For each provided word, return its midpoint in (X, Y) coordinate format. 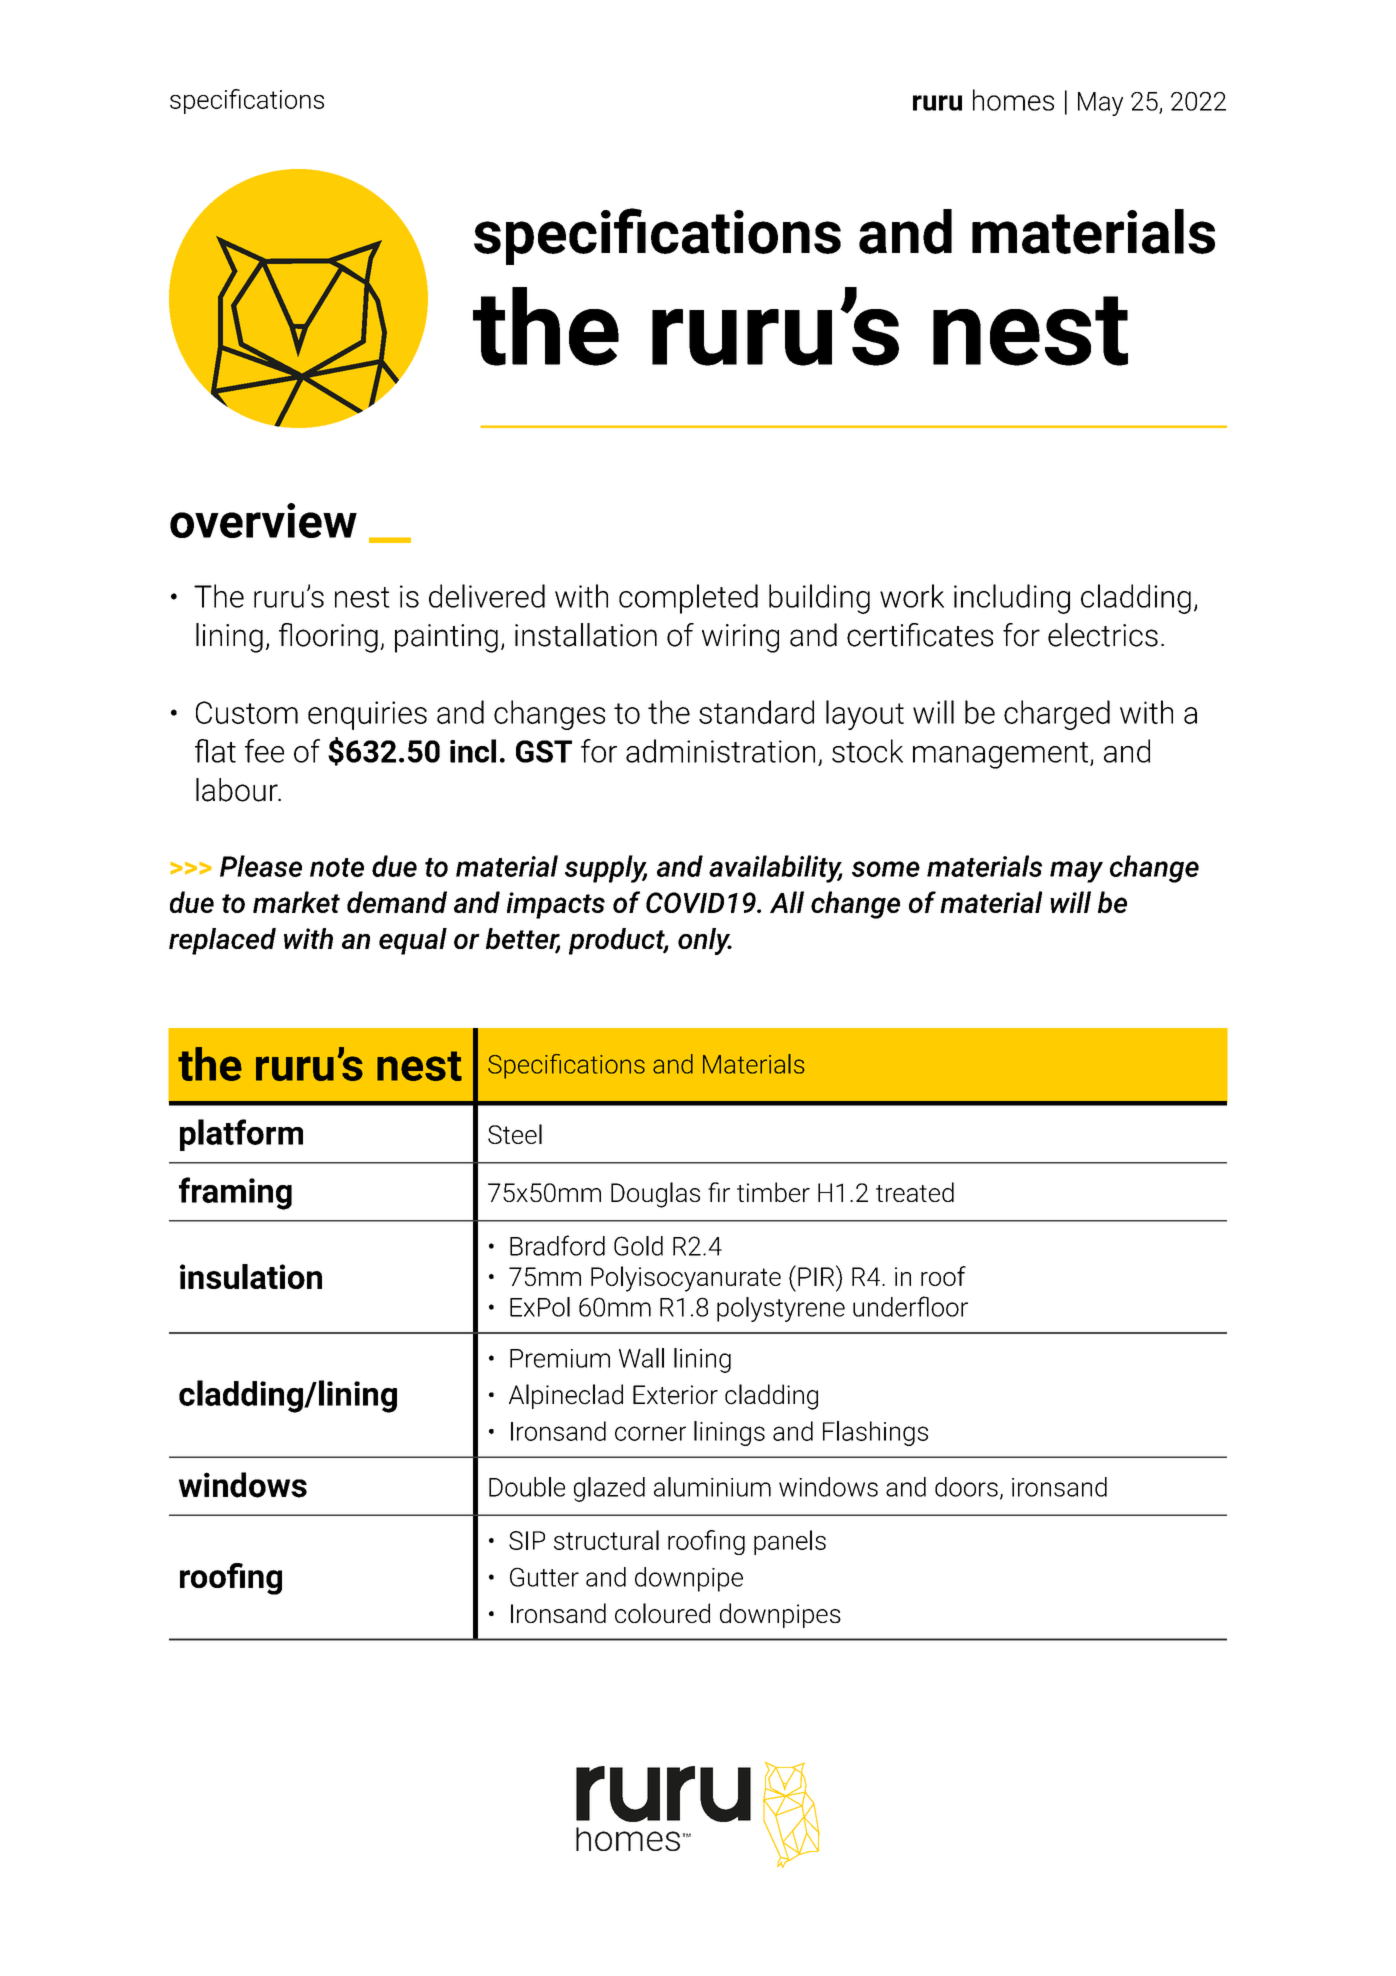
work (912, 596)
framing (235, 1193)
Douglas (655, 1195)
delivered (487, 596)
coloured (662, 1613)
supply (606, 869)
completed (688, 599)
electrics (1103, 635)
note (337, 867)
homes (1013, 100)
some (886, 869)
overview (263, 520)
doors (966, 1487)
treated (915, 1192)
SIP (527, 1540)
